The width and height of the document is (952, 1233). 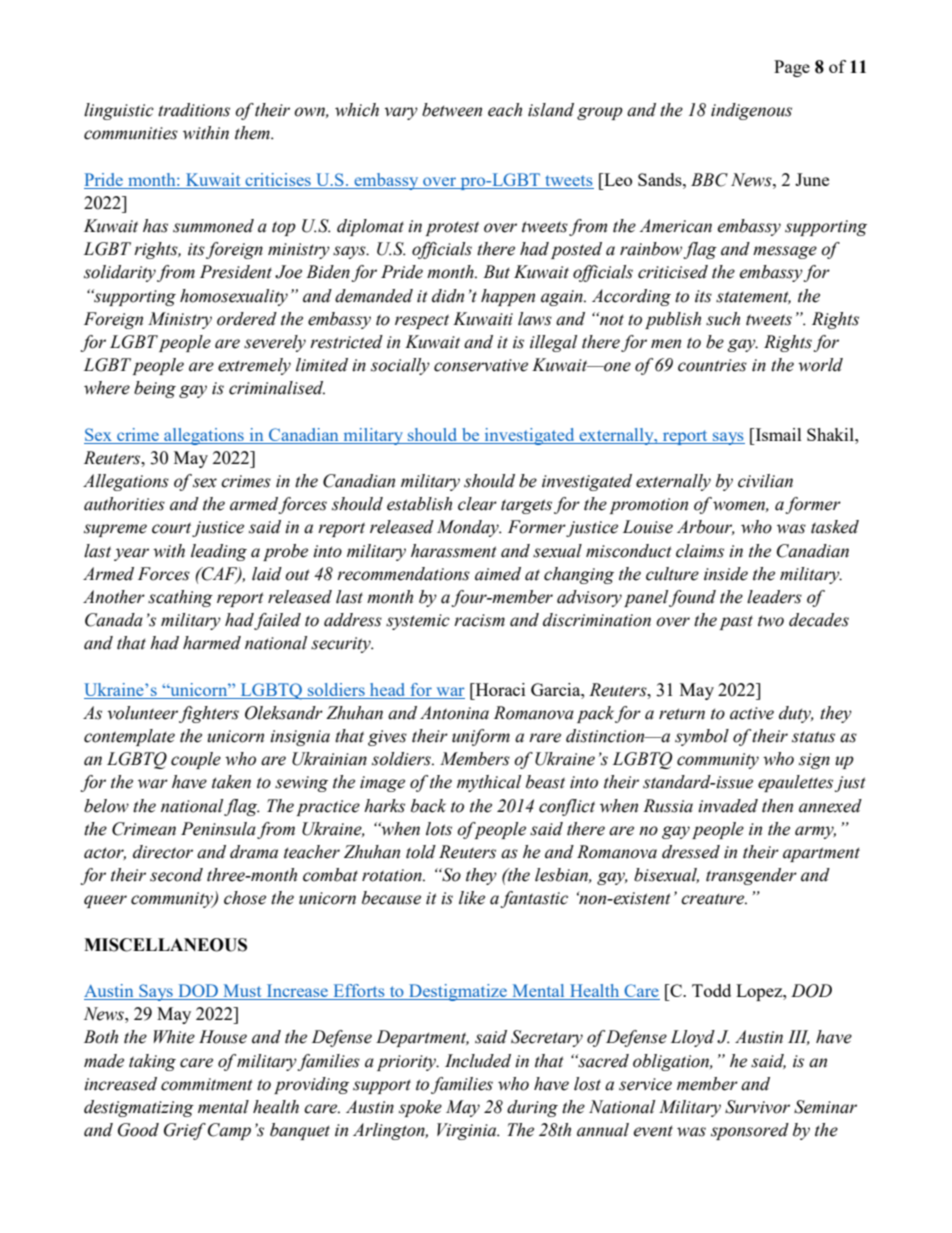 I want to click on racism, so click(x=479, y=620).
